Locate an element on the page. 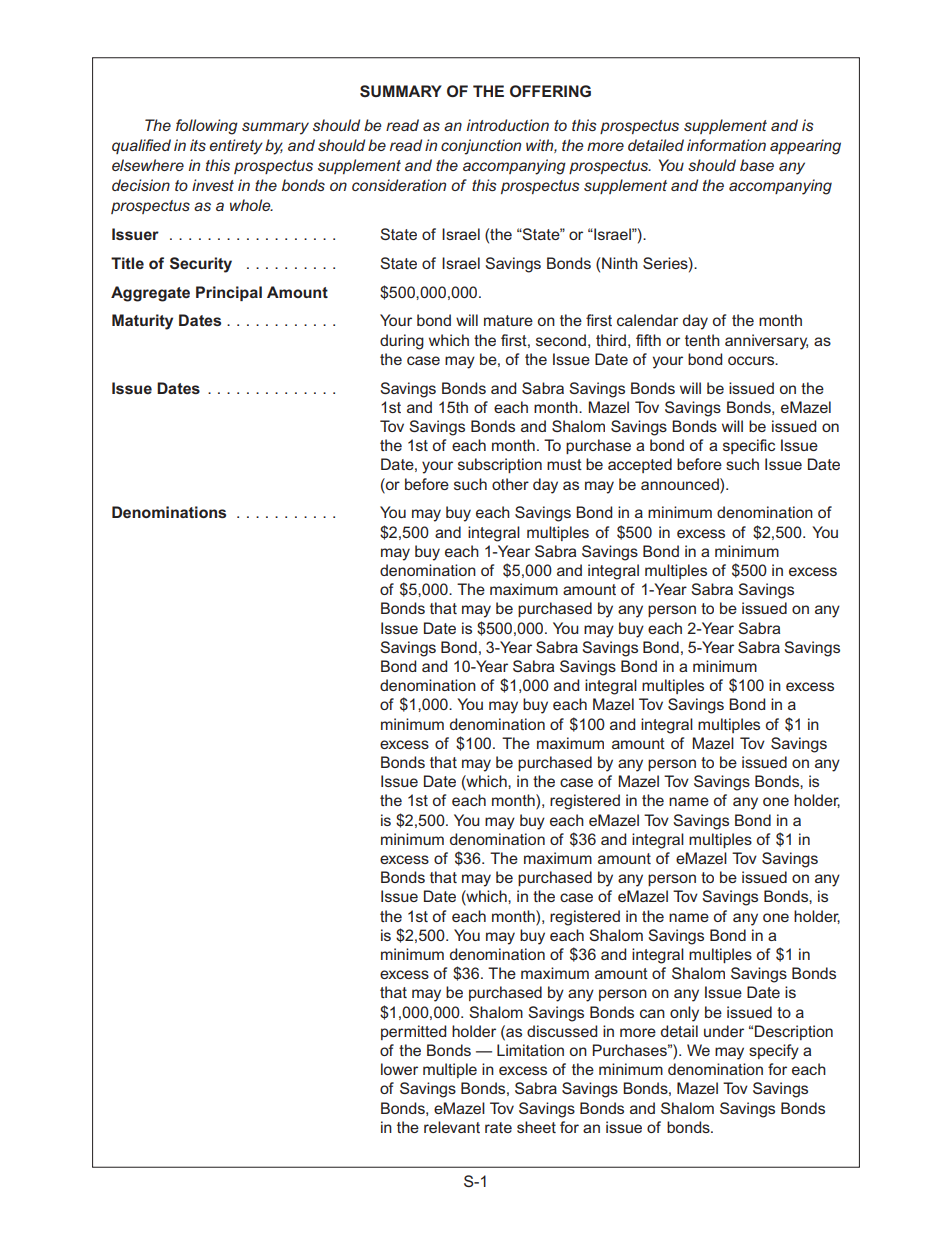 This document has width=952, height=1241. information is located at coordinates (726, 145).
